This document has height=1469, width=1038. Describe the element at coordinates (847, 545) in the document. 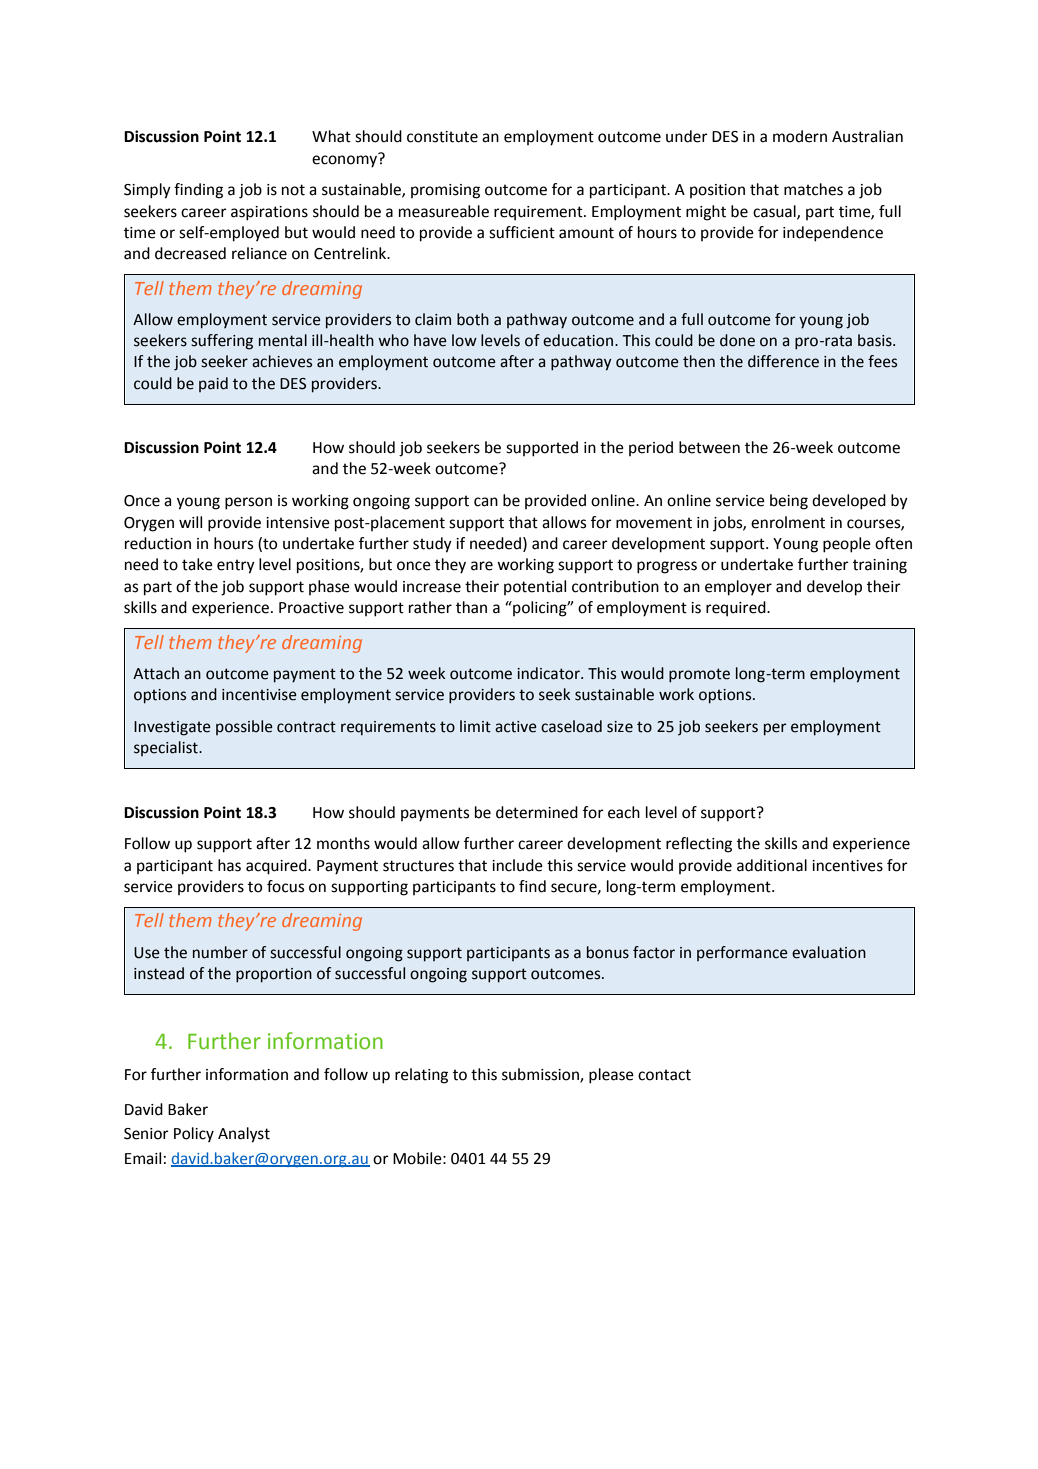

I see `people` at that location.
